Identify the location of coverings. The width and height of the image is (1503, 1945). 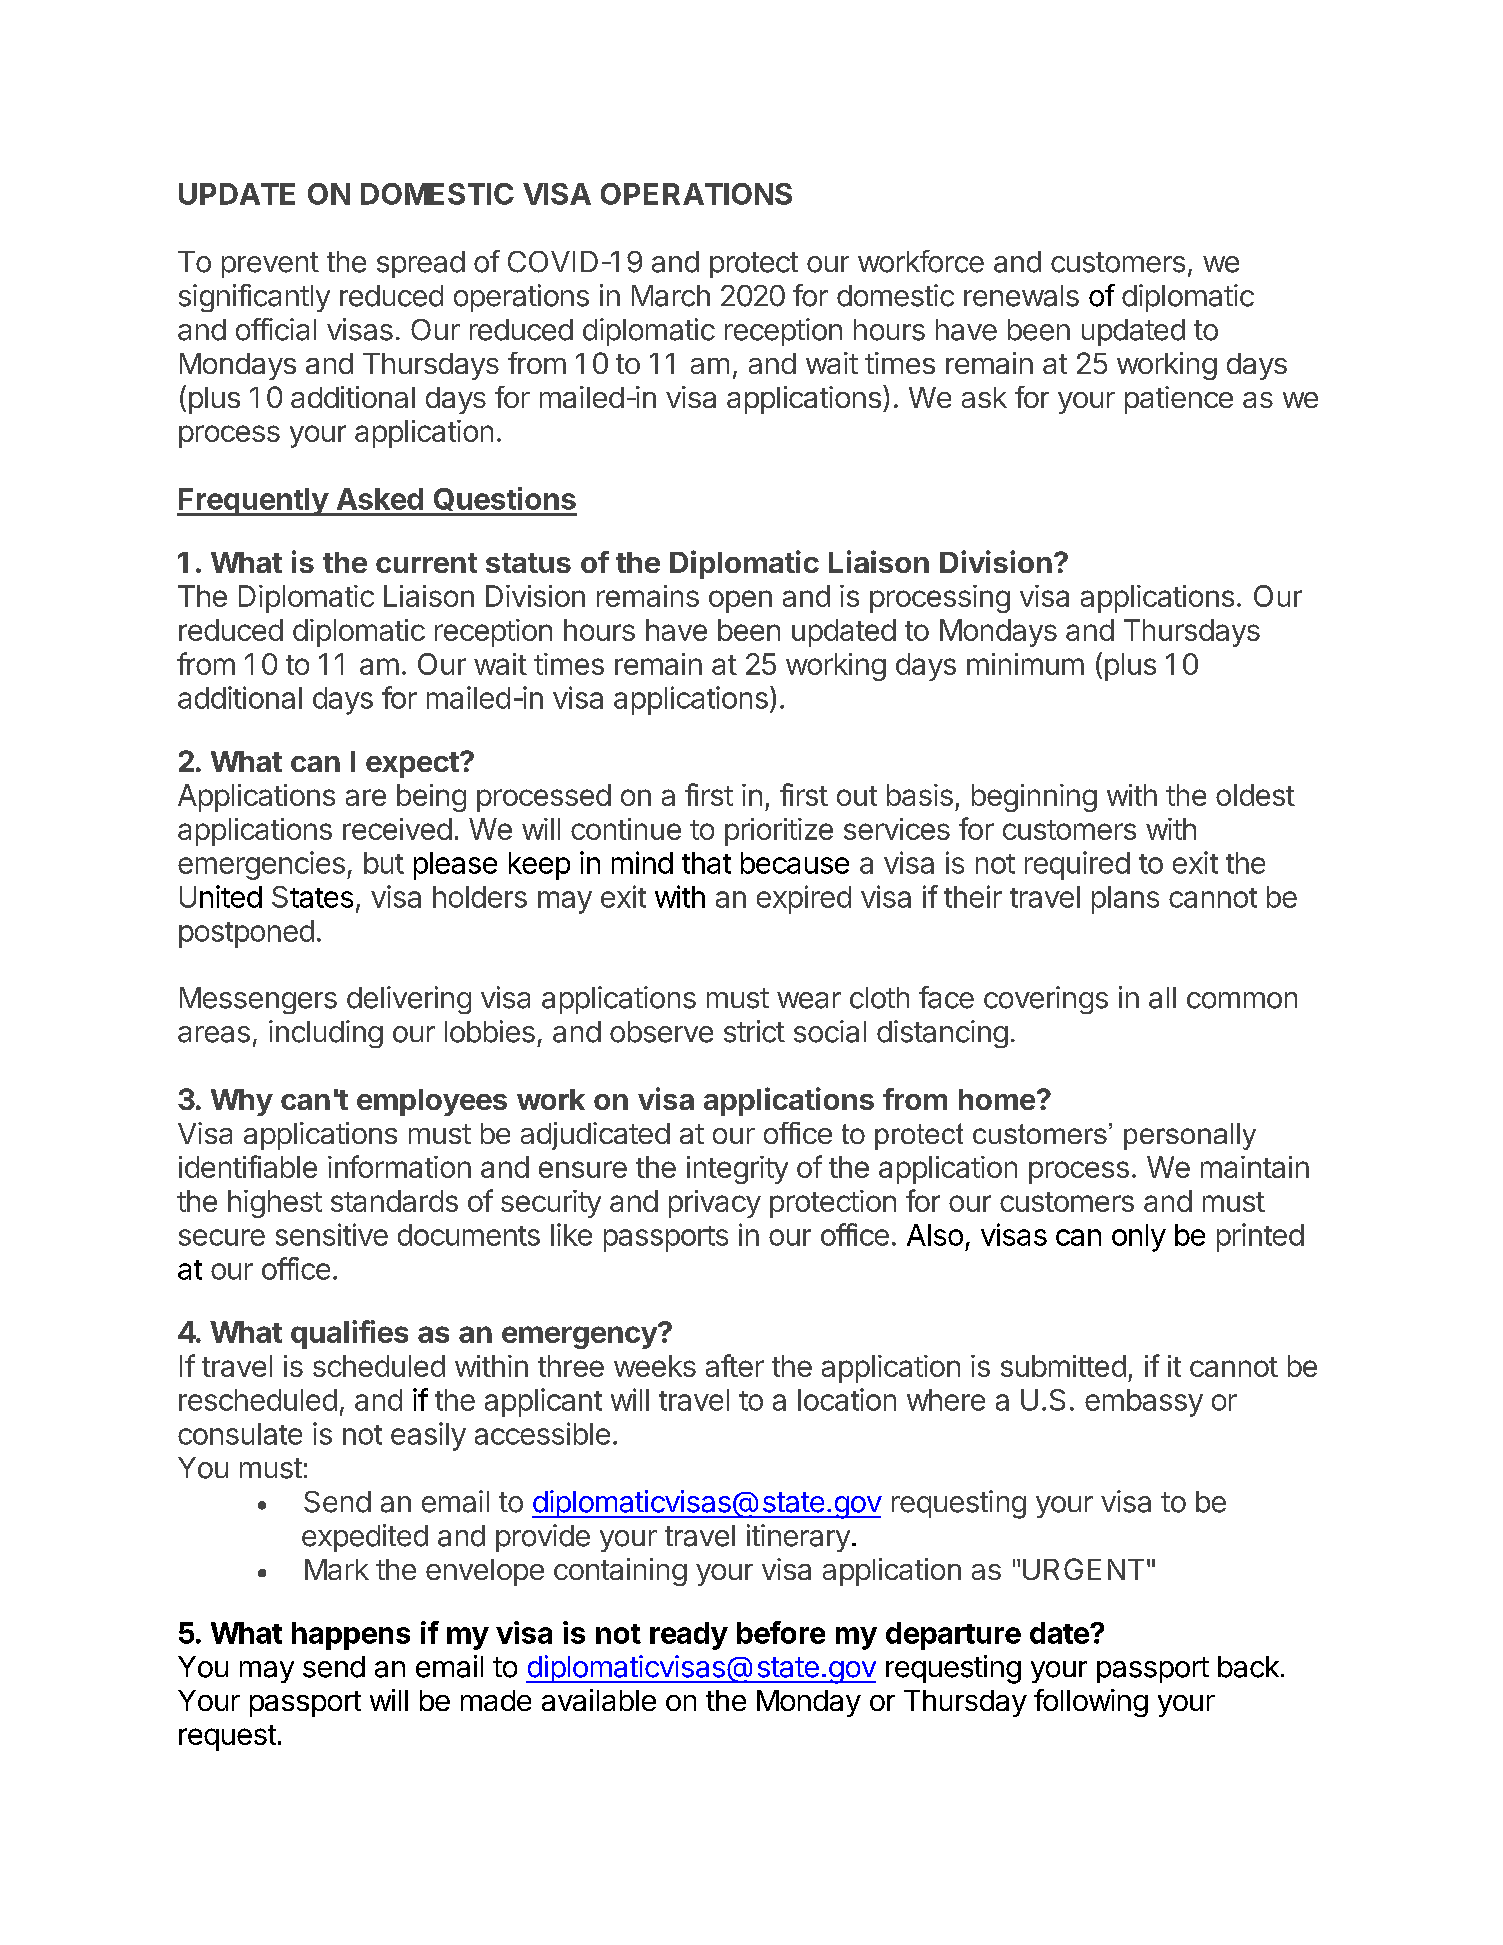
(1046, 1000).
